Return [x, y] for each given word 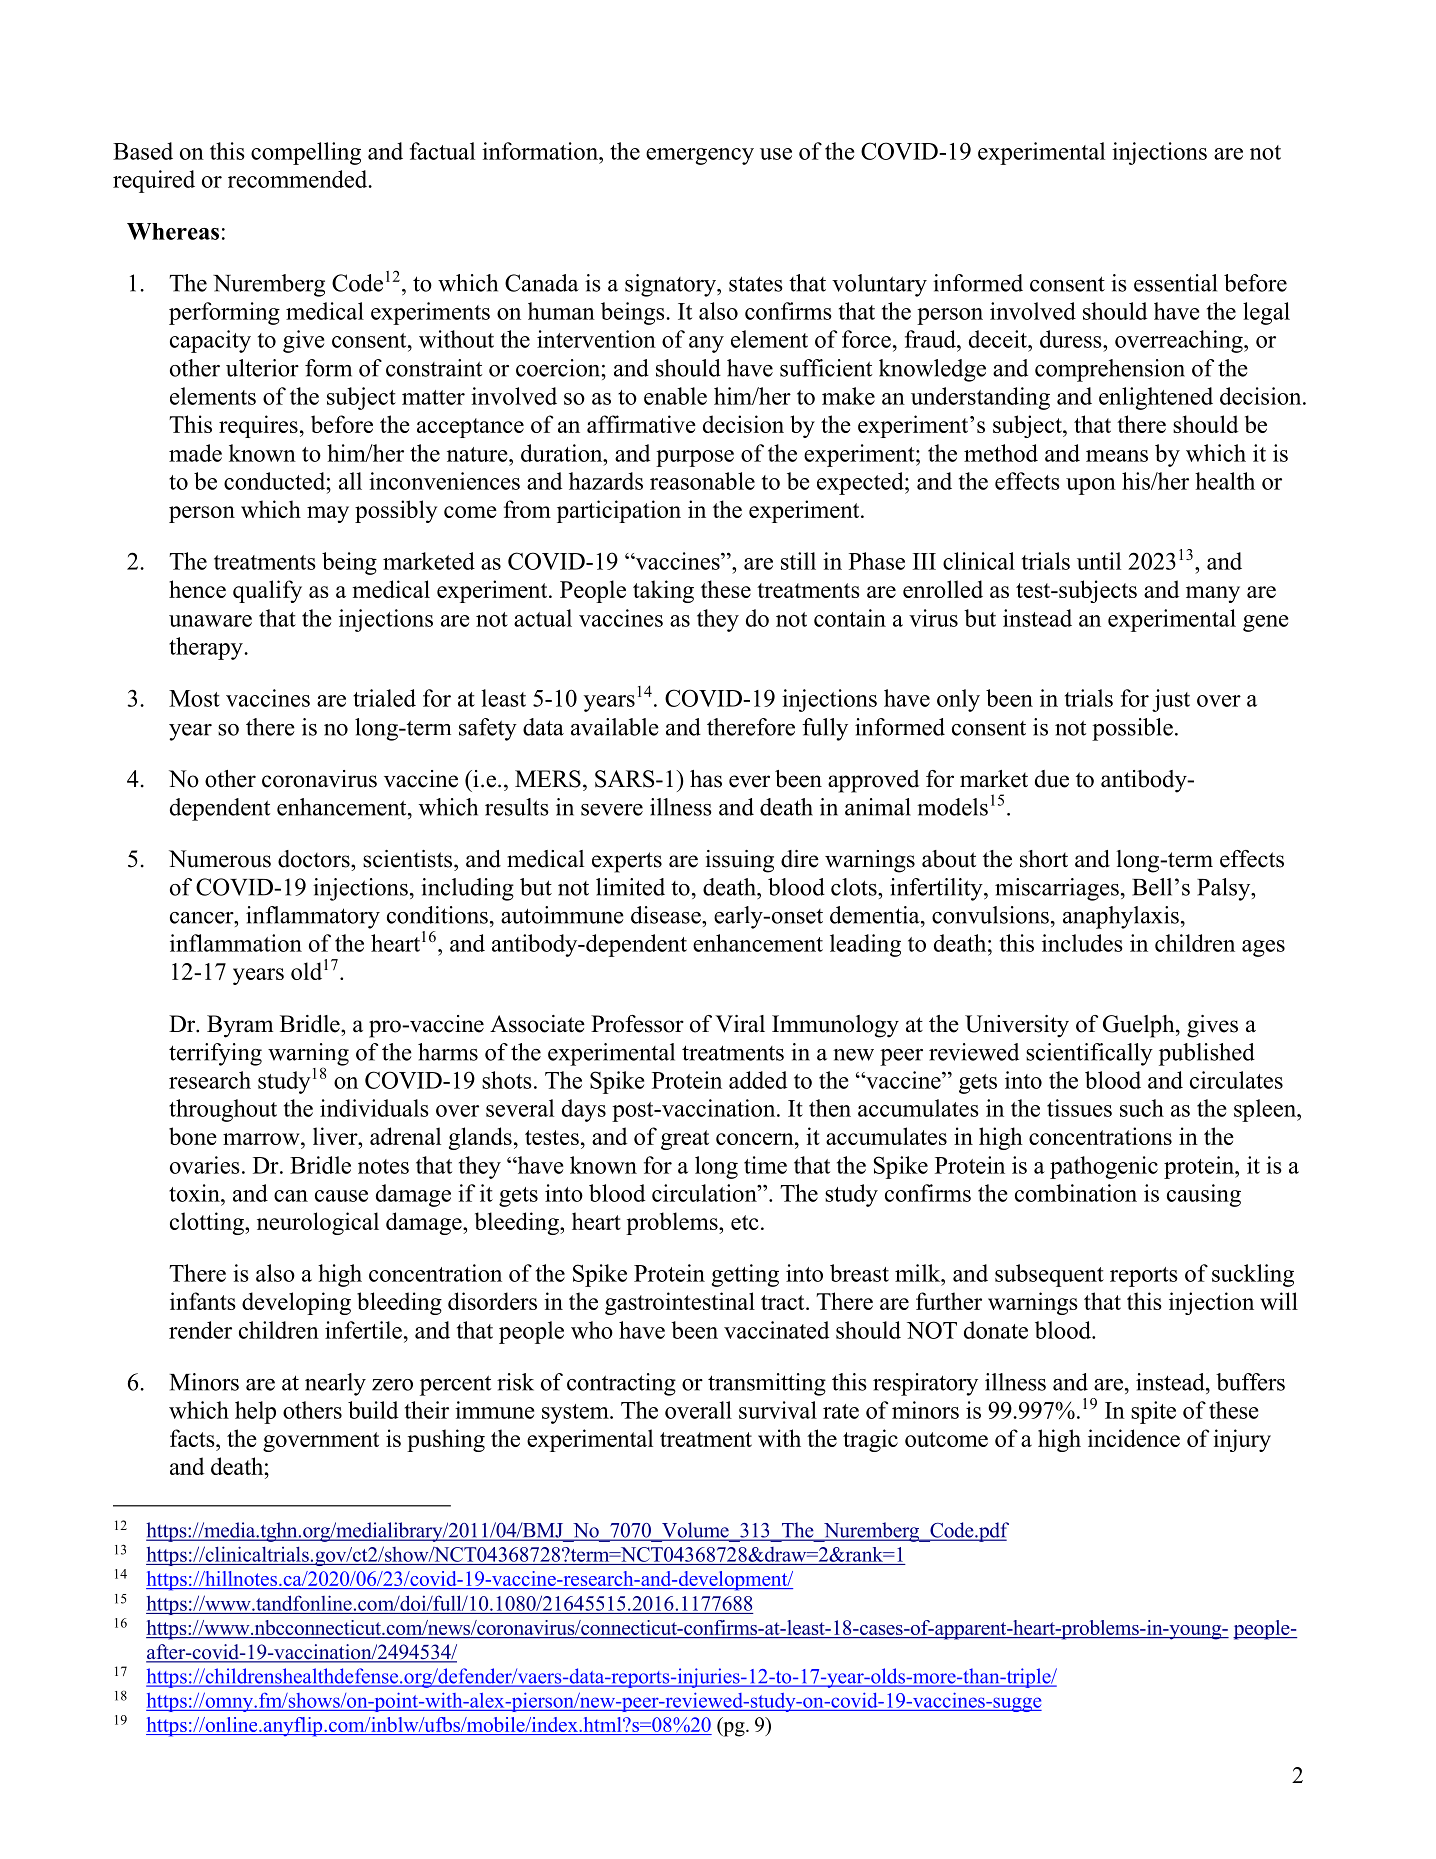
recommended [299, 179]
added [758, 1080]
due [1052, 779]
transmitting [767, 1384]
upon [1091, 486]
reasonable [702, 481]
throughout [223, 1110]
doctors [315, 859]
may [328, 514]
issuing [740, 861]
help [255, 1412]
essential [1175, 283]
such [1142, 1108]
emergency [700, 156]
